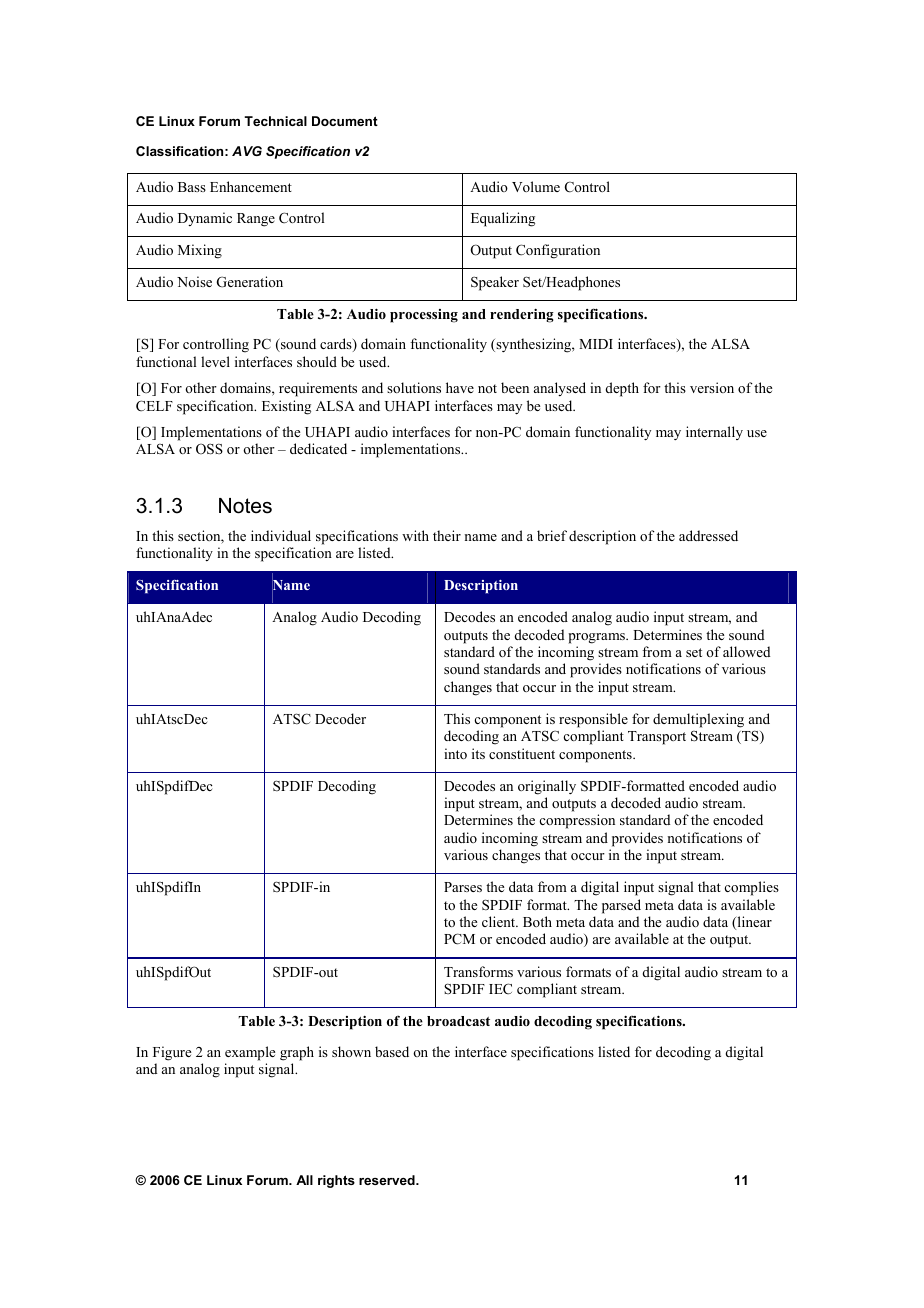 This image has width=924, height=1308. Describe the element at coordinates (455, 753) in the image. I see `into` at that location.
